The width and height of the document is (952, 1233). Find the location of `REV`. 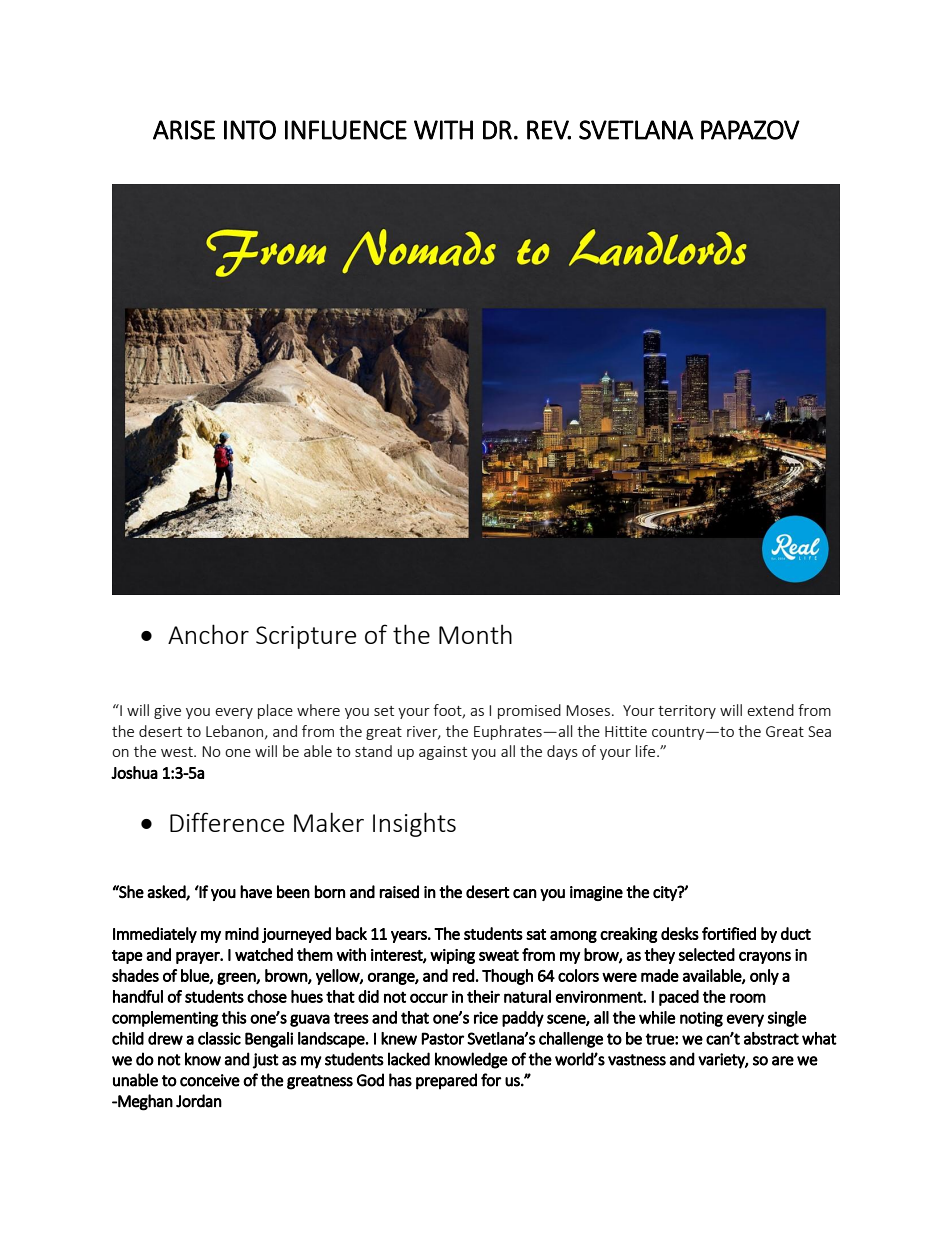

REV is located at coordinates (549, 130).
